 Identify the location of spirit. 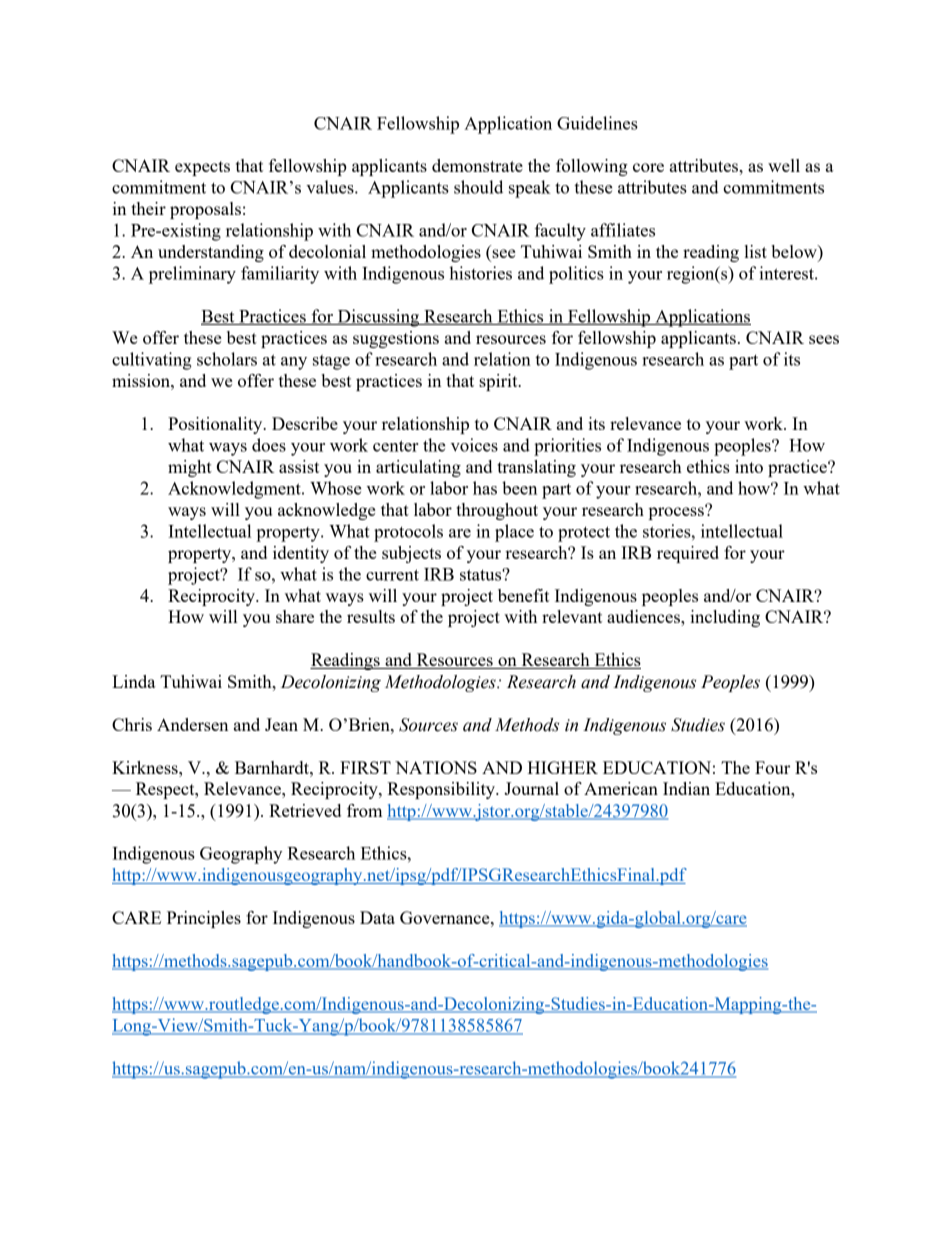
(499, 382).
